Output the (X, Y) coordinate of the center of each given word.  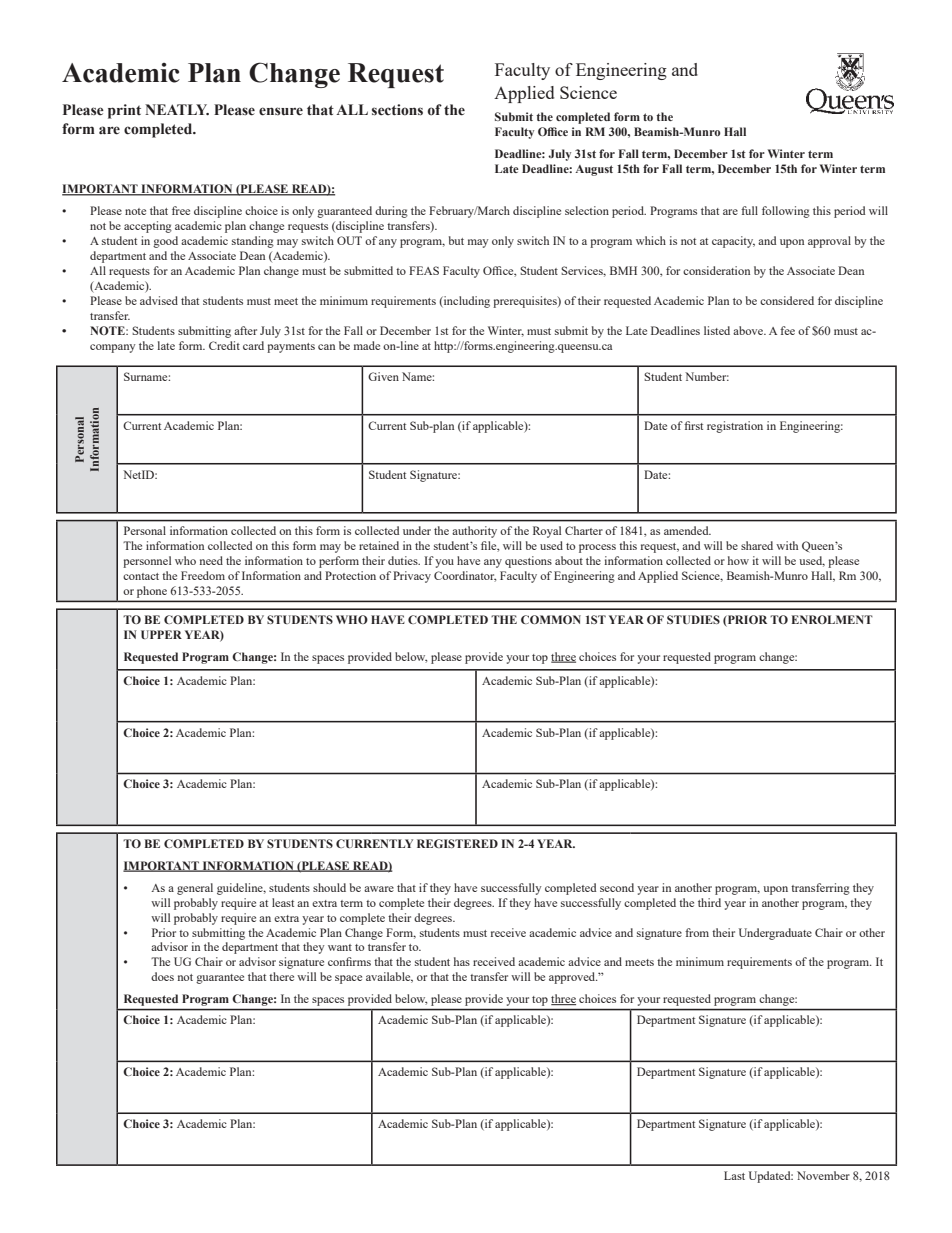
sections (397, 110)
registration (735, 427)
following (786, 212)
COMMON (551, 619)
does (162, 976)
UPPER (161, 634)
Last (734, 1175)
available (389, 977)
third (709, 902)
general (195, 889)
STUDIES (693, 619)
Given (383, 376)
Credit (224, 345)
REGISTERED (457, 843)
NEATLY (177, 109)
